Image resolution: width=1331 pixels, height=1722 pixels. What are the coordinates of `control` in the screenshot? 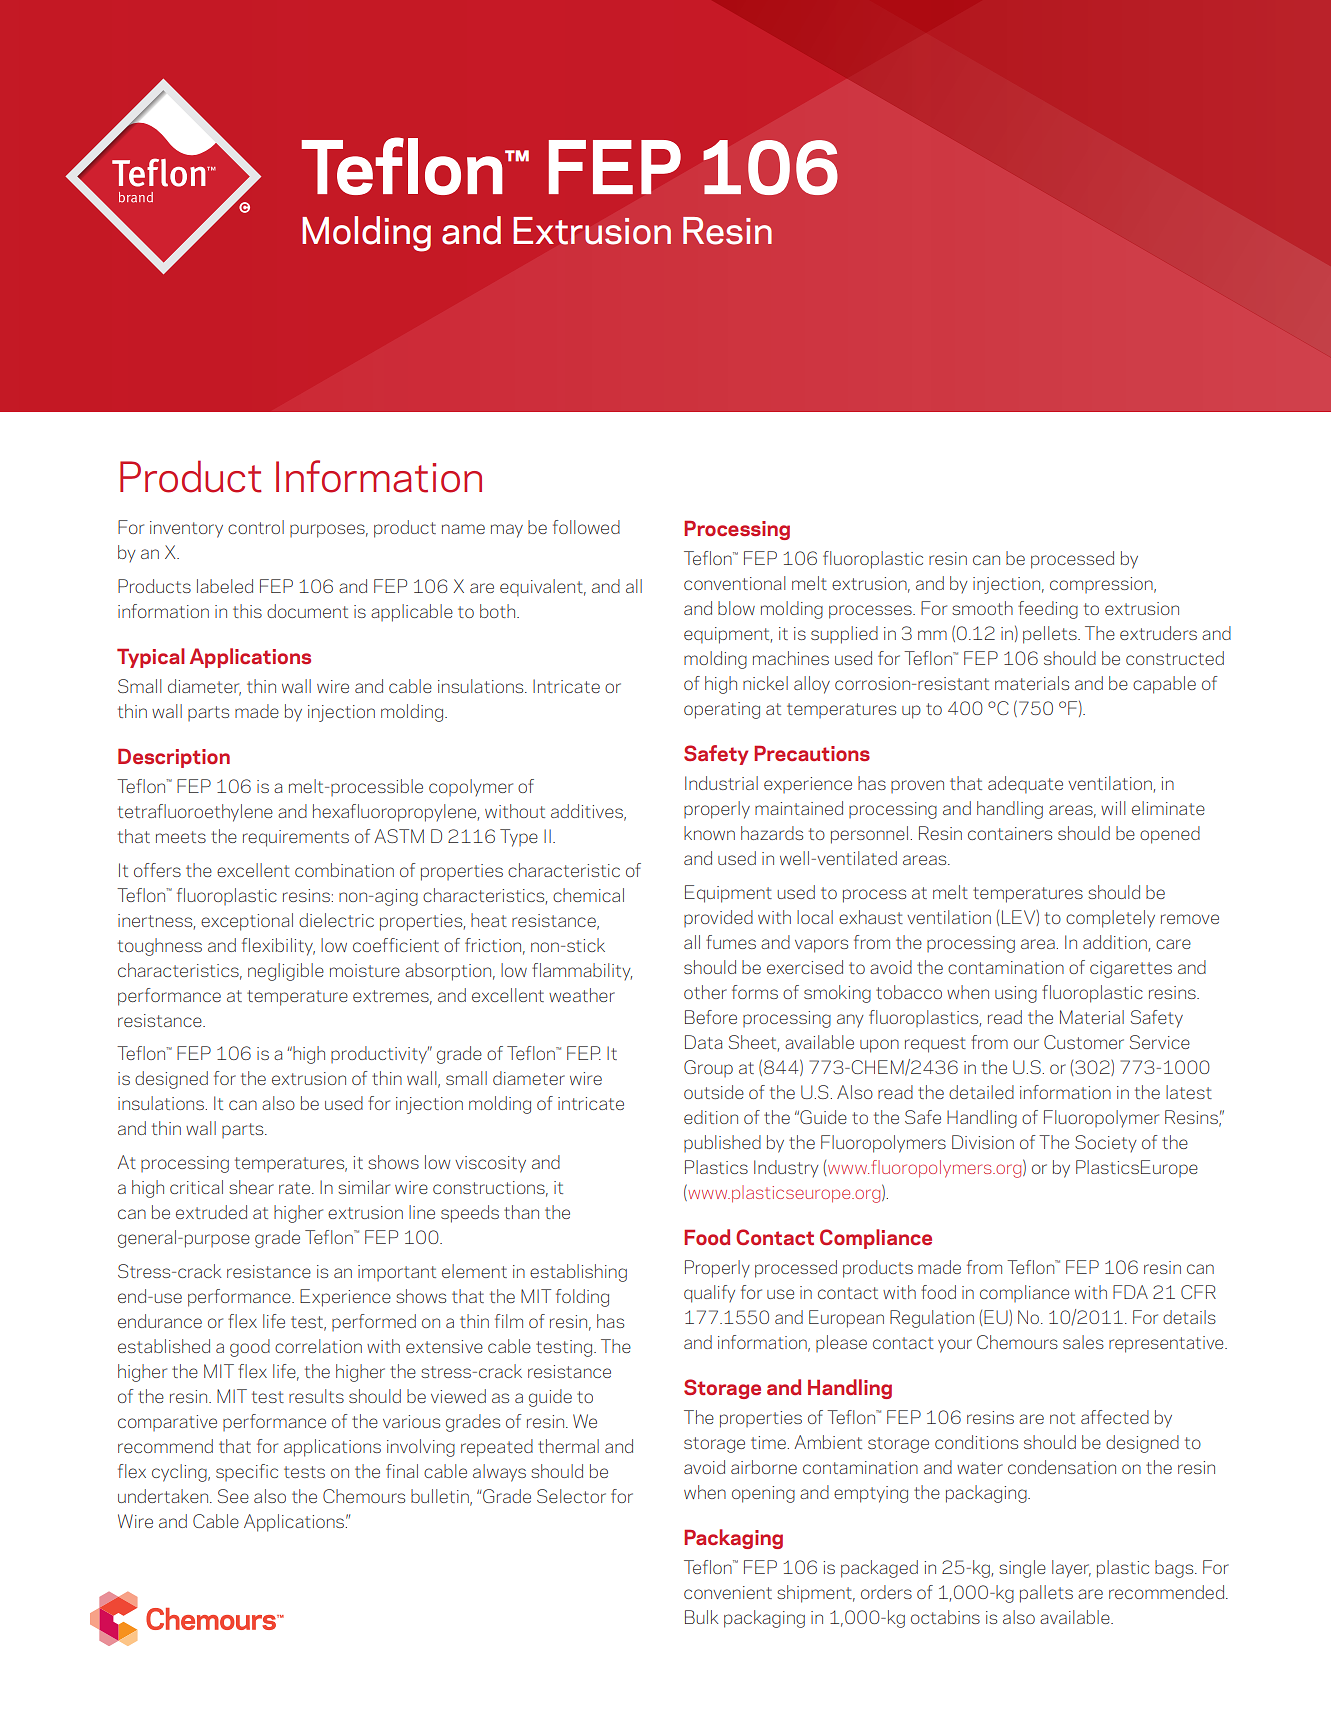 It's located at (256, 527).
